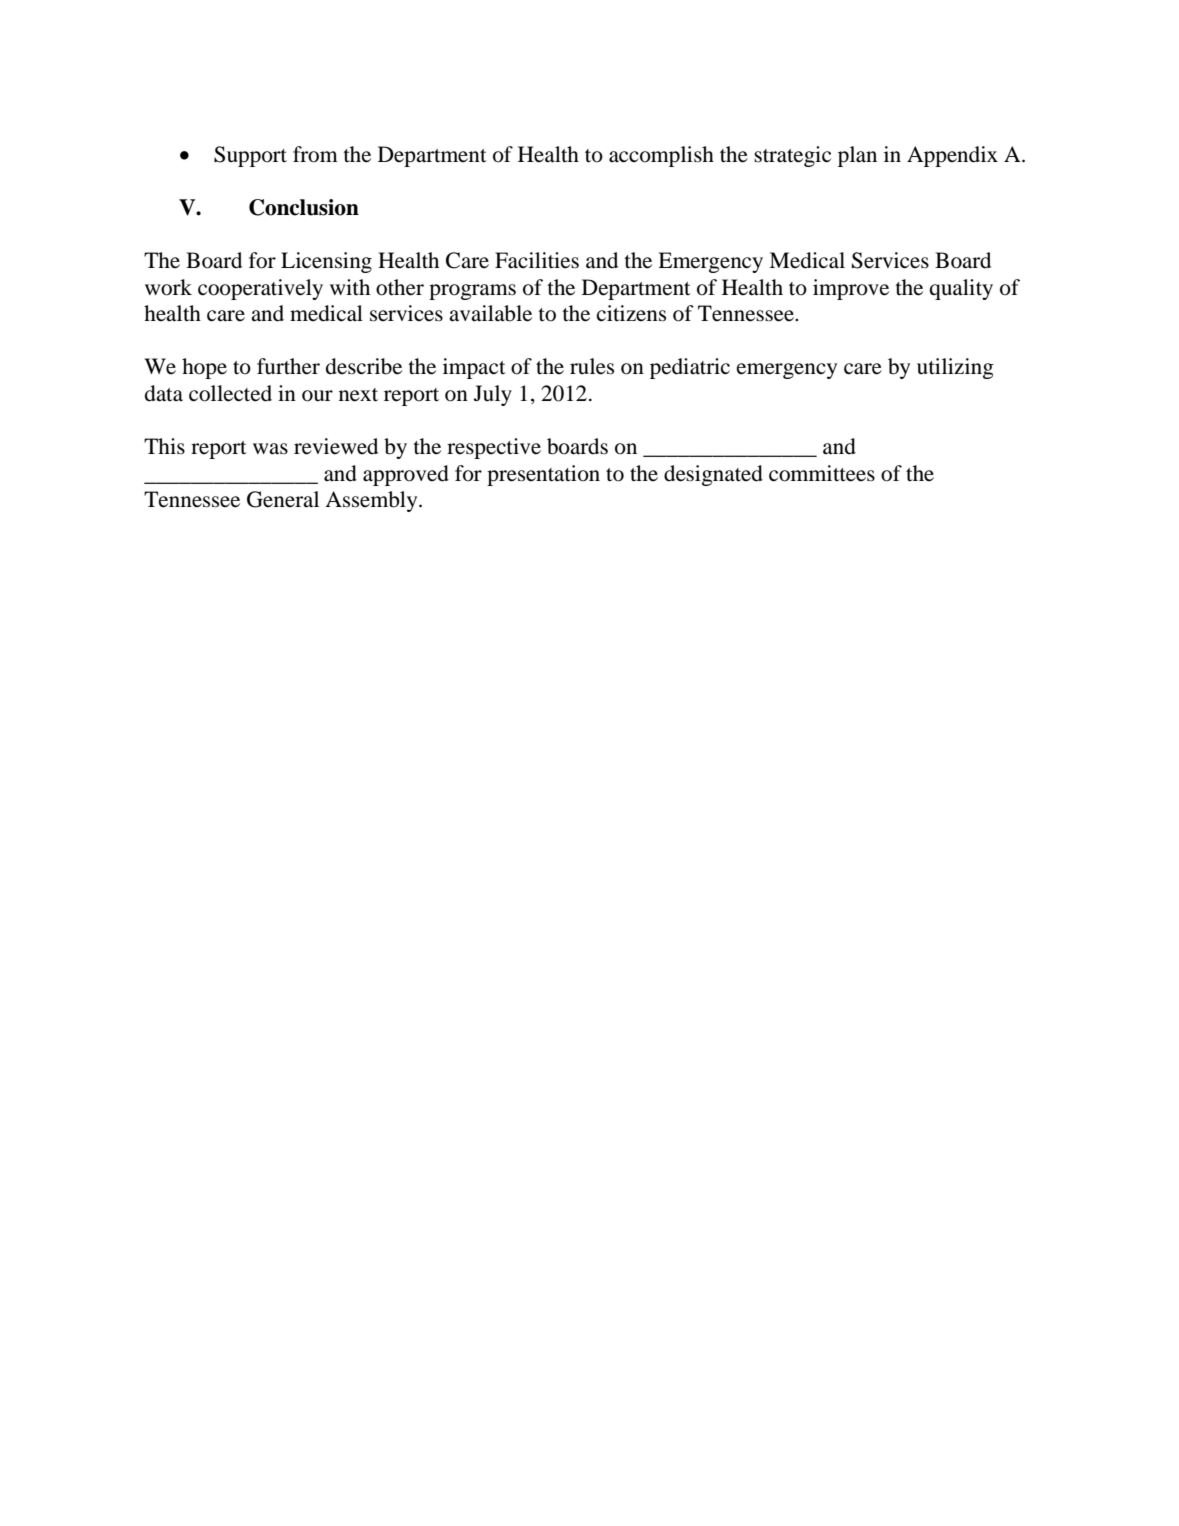  What do you see at coordinates (857, 156) in the page?
I see `plan` at bounding box center [857, 156].
